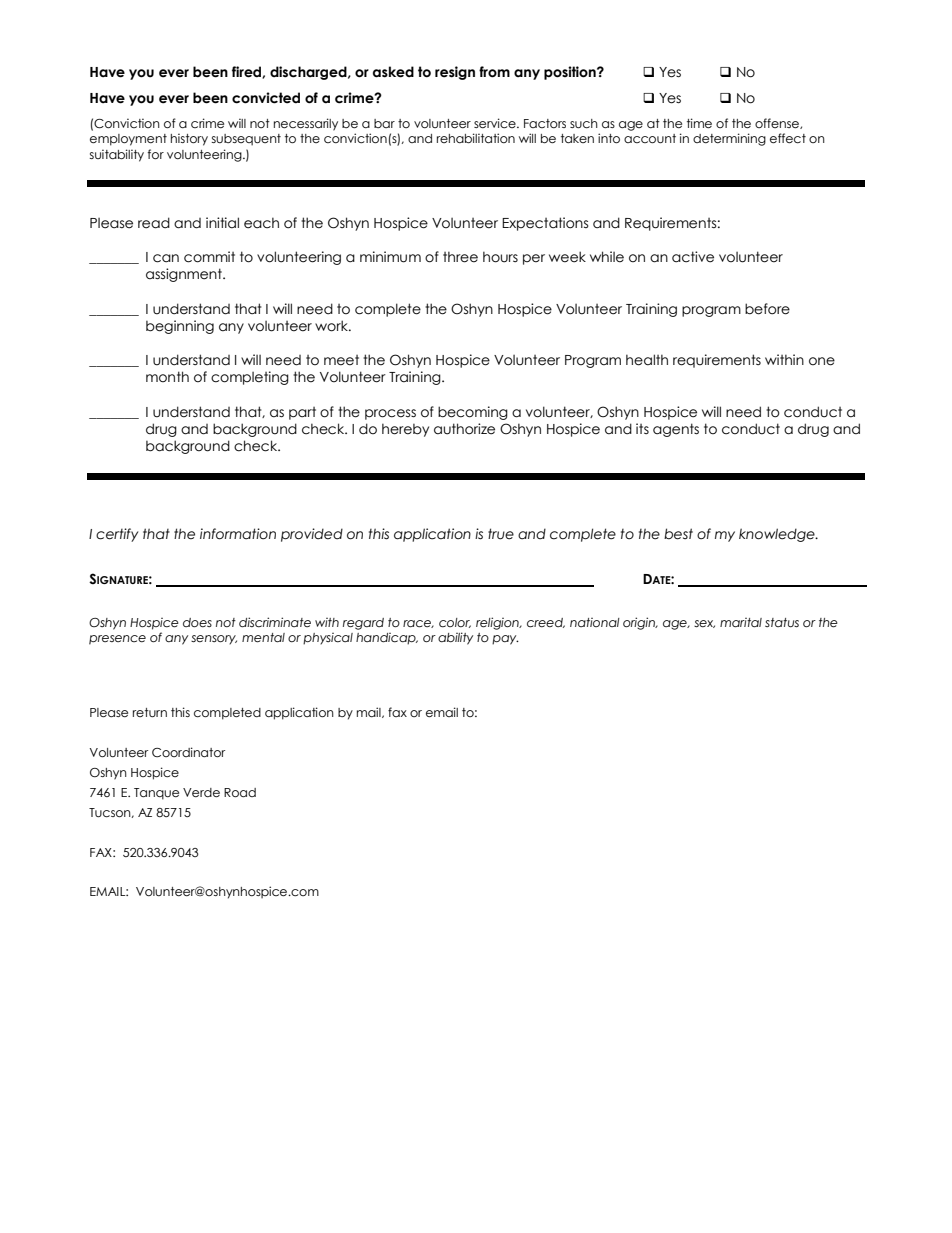 This screenshot has height=1233, width=952. I want to click on marital, so click(741, 623).
